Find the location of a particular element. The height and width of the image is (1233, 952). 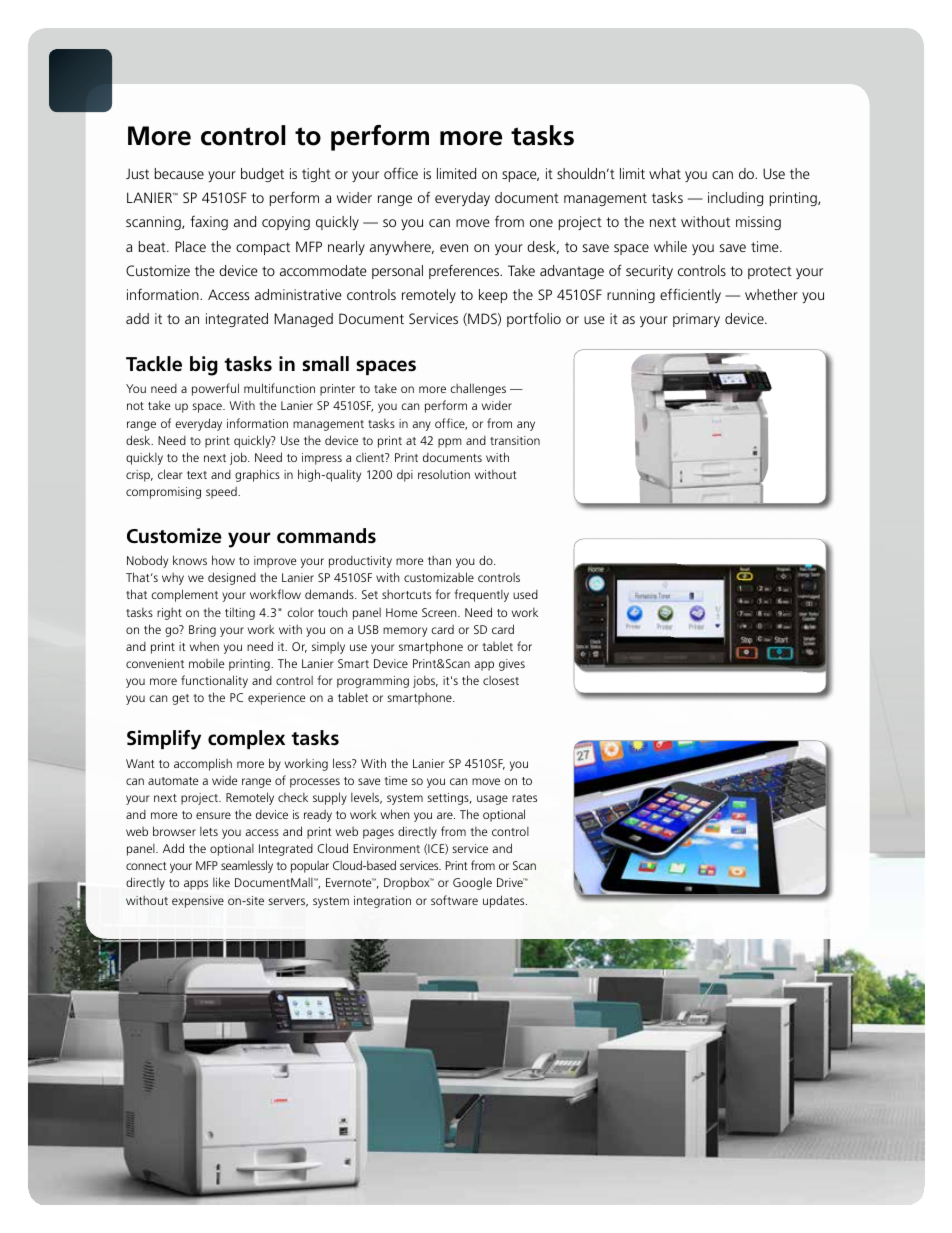

memory is located at coordinates (405, 632).
